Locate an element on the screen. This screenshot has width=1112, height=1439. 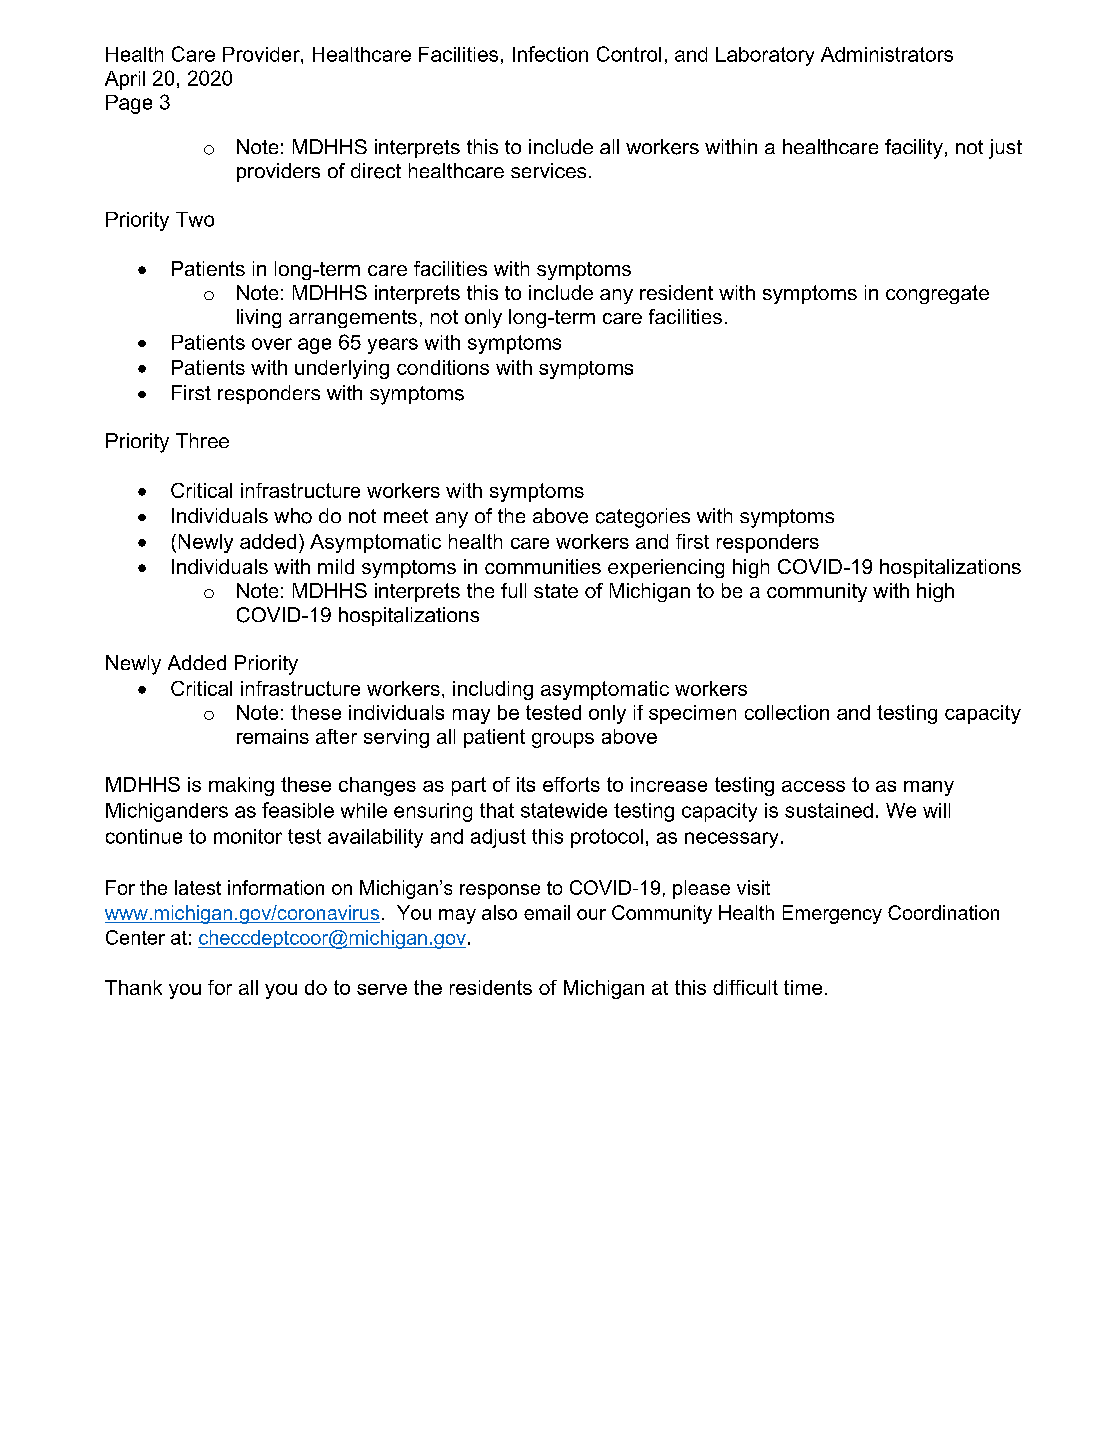
Infection is located at coordinates (550, 54).
